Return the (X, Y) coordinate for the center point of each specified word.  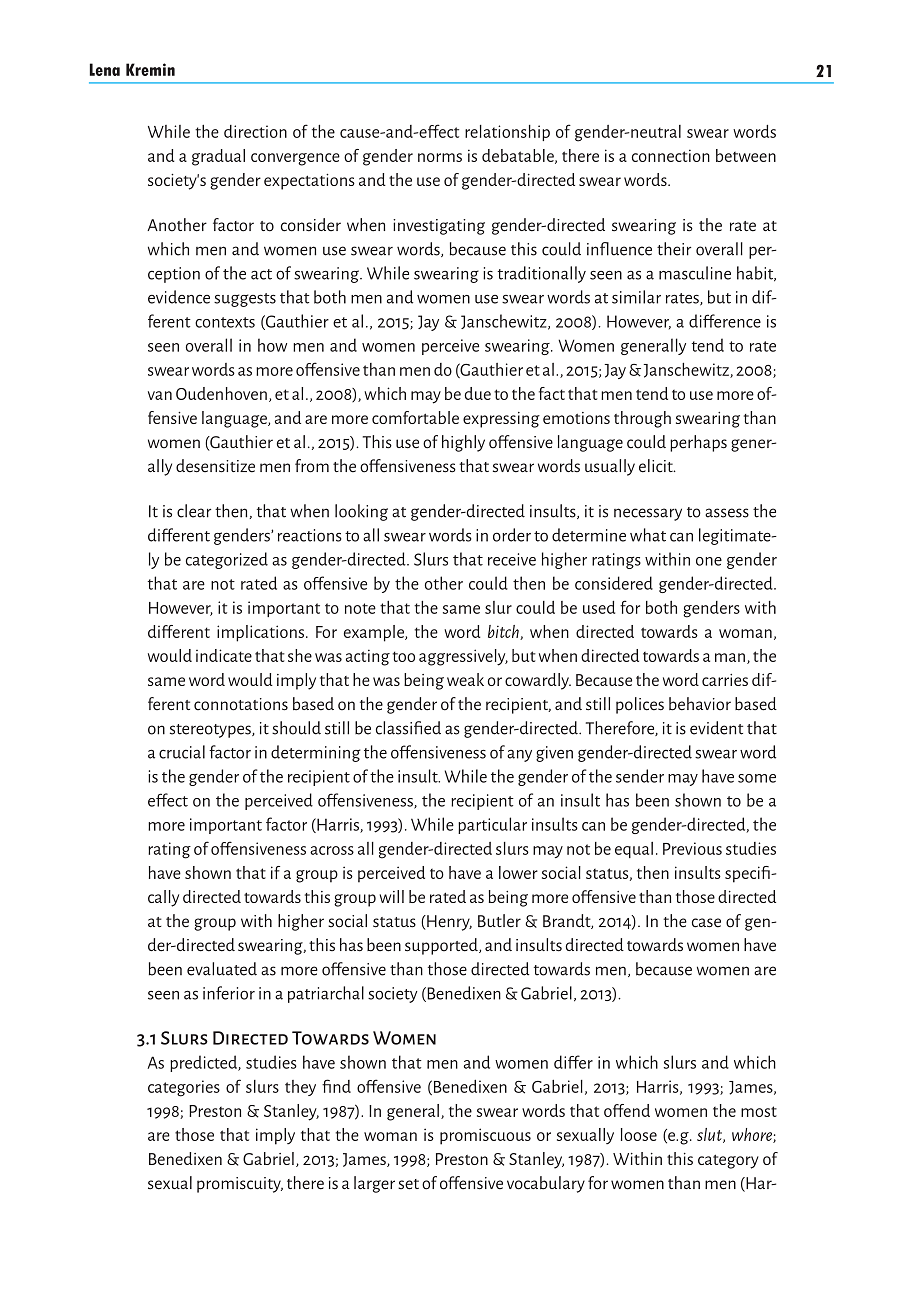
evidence (179, 297)
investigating (439, 227)
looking (361, 512)
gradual (218, 157)
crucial (182, 752)
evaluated (222, 969)
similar (636, 297)
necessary (648, 514)
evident (716, 728)
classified (408, 728)
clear (194, 511)
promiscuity (240, 1185)
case (706, 923)
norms (440, 157)
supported (442, 946)
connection (671, 155)
